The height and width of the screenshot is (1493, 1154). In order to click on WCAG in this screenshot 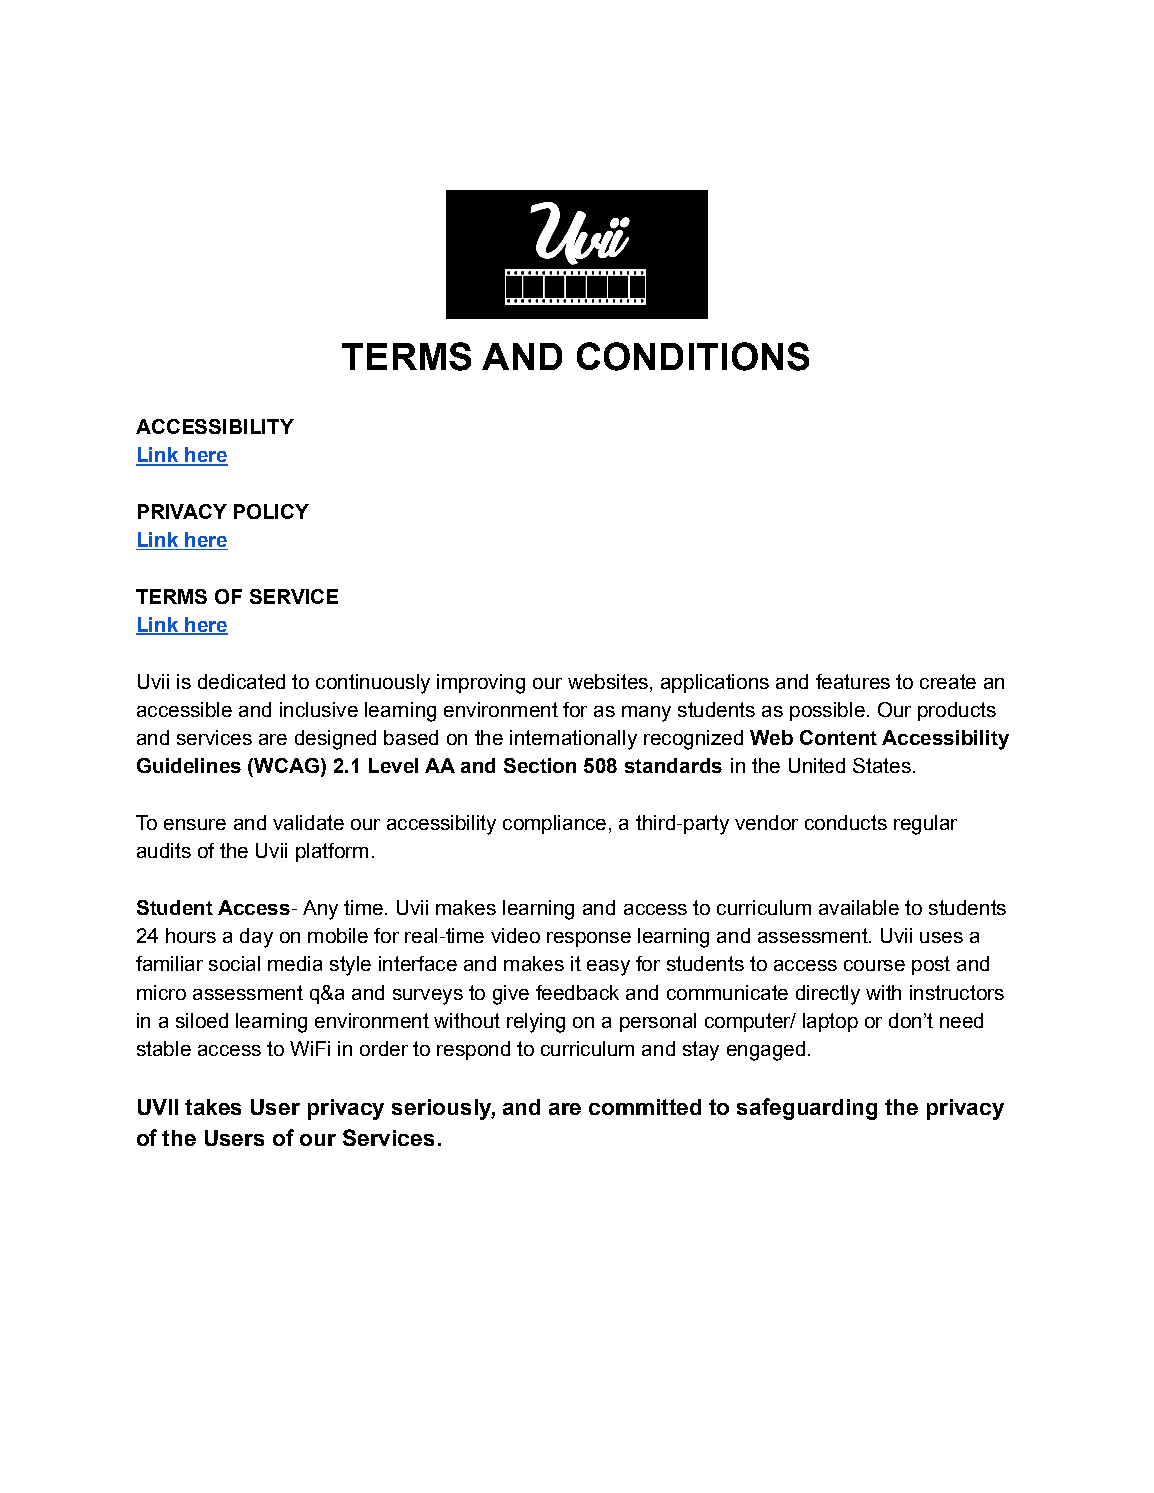, I will do `click(285, 765)`.
